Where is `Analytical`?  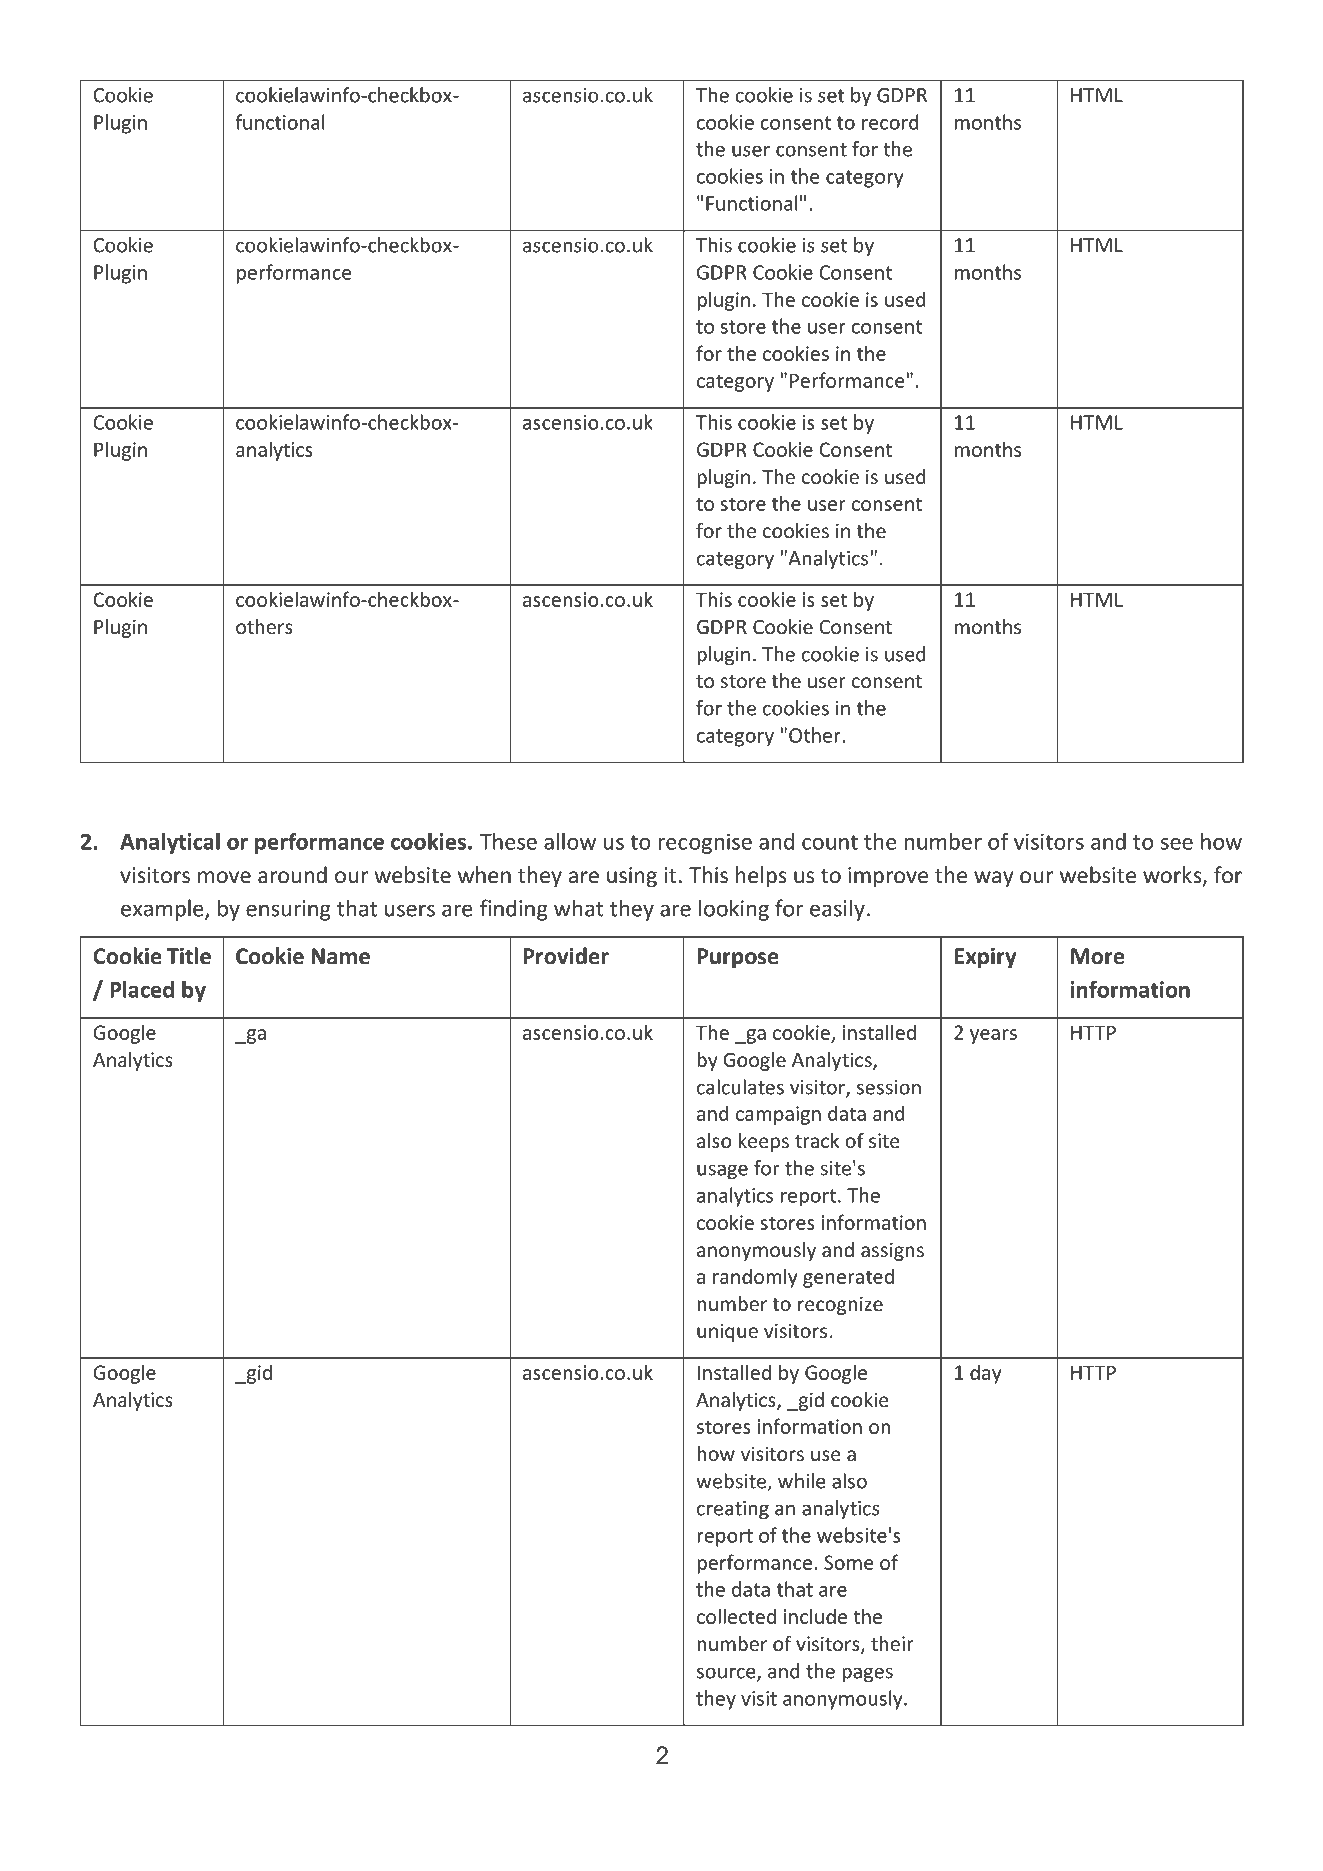
Analytical is located at coordinates (170, 843).
